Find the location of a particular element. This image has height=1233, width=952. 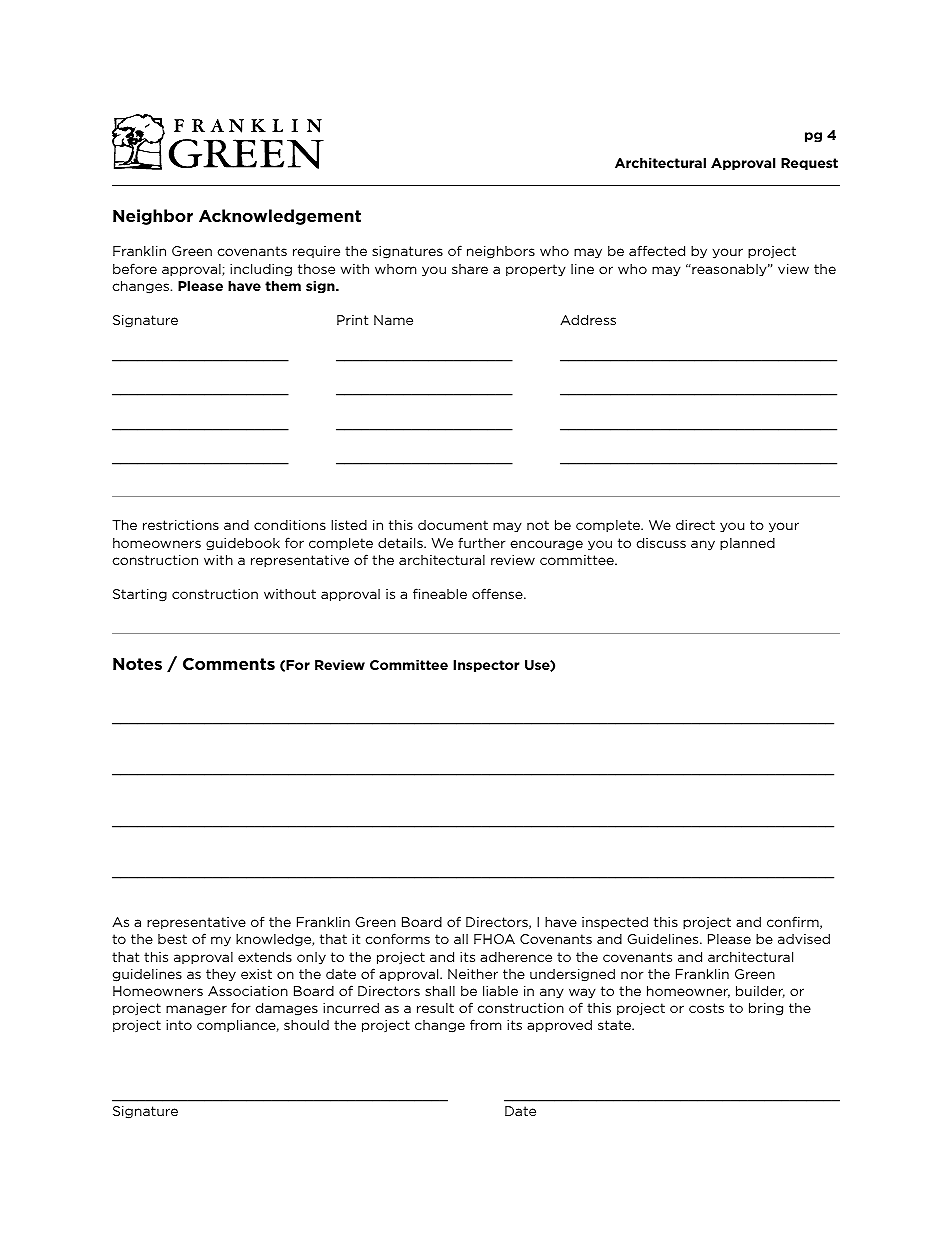

including is located at coordinates (261, 270).
